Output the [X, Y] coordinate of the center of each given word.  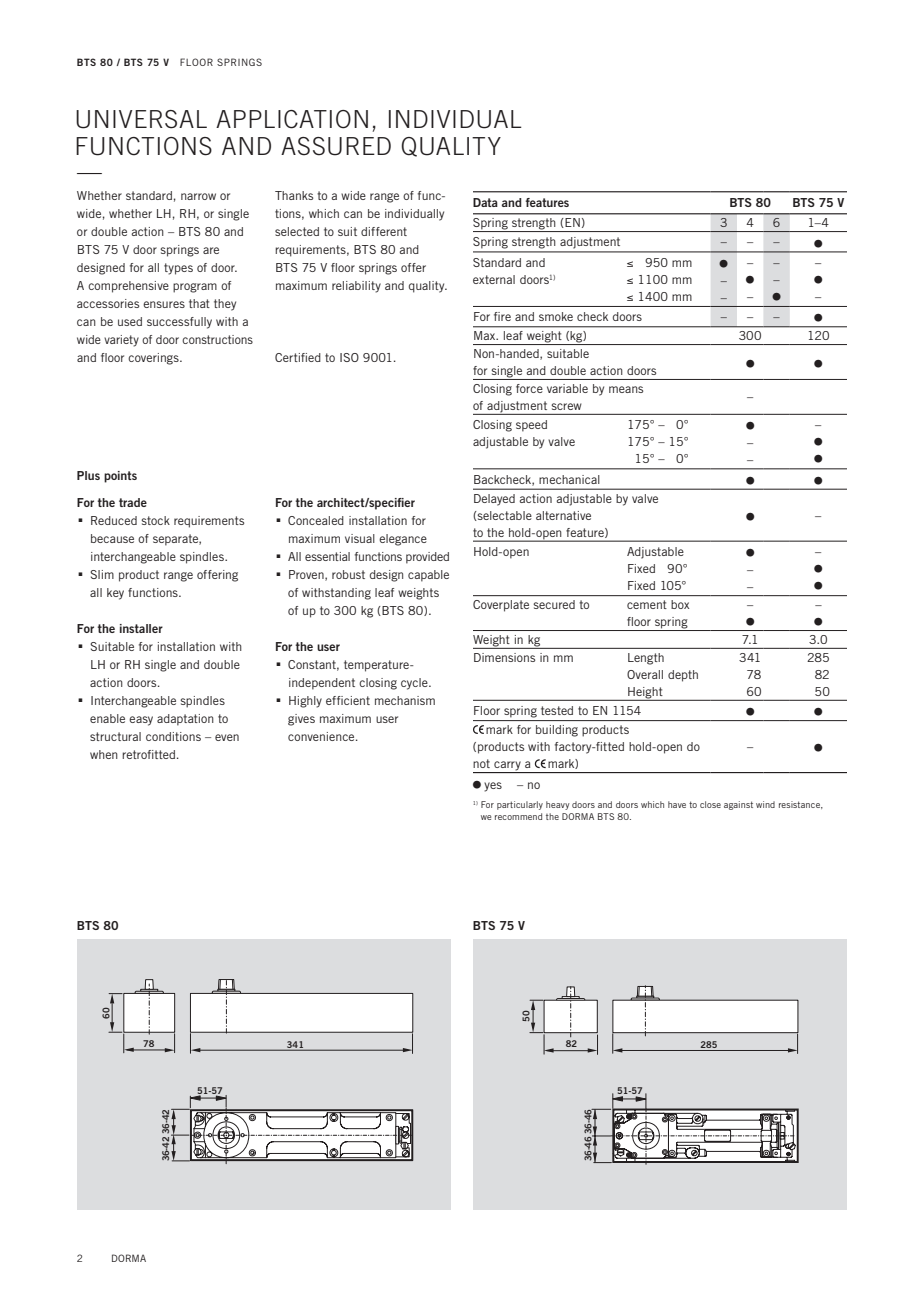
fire [502, 316]
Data [485, 202]
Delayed [494, 500]
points [120, 477]
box [680, 604]
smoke [556, 316]
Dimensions [504, 657]
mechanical [569, 479]
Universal [141, 119]
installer [141, 628]
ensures [164, 304]
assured [336, 146]
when [104, 754]
